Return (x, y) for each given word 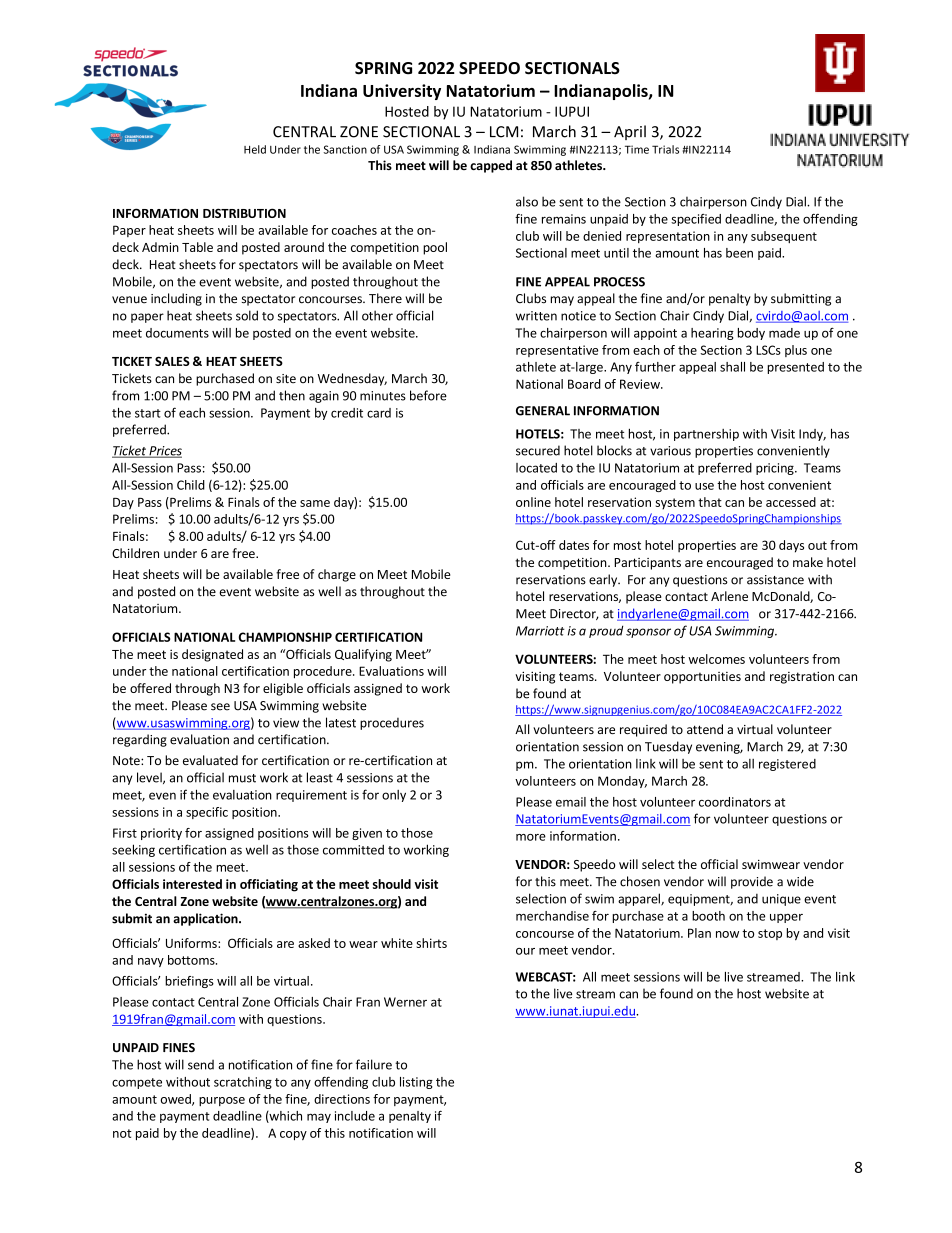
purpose (222, 1101)
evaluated (210, 760)
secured (538, 450)
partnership (706, 435)
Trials (665, 149)
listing (416, 1083)
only (394, 796)
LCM (504, 132)
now (727, 934)
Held (255, 149)
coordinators (735, 802)
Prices (164, 452)
